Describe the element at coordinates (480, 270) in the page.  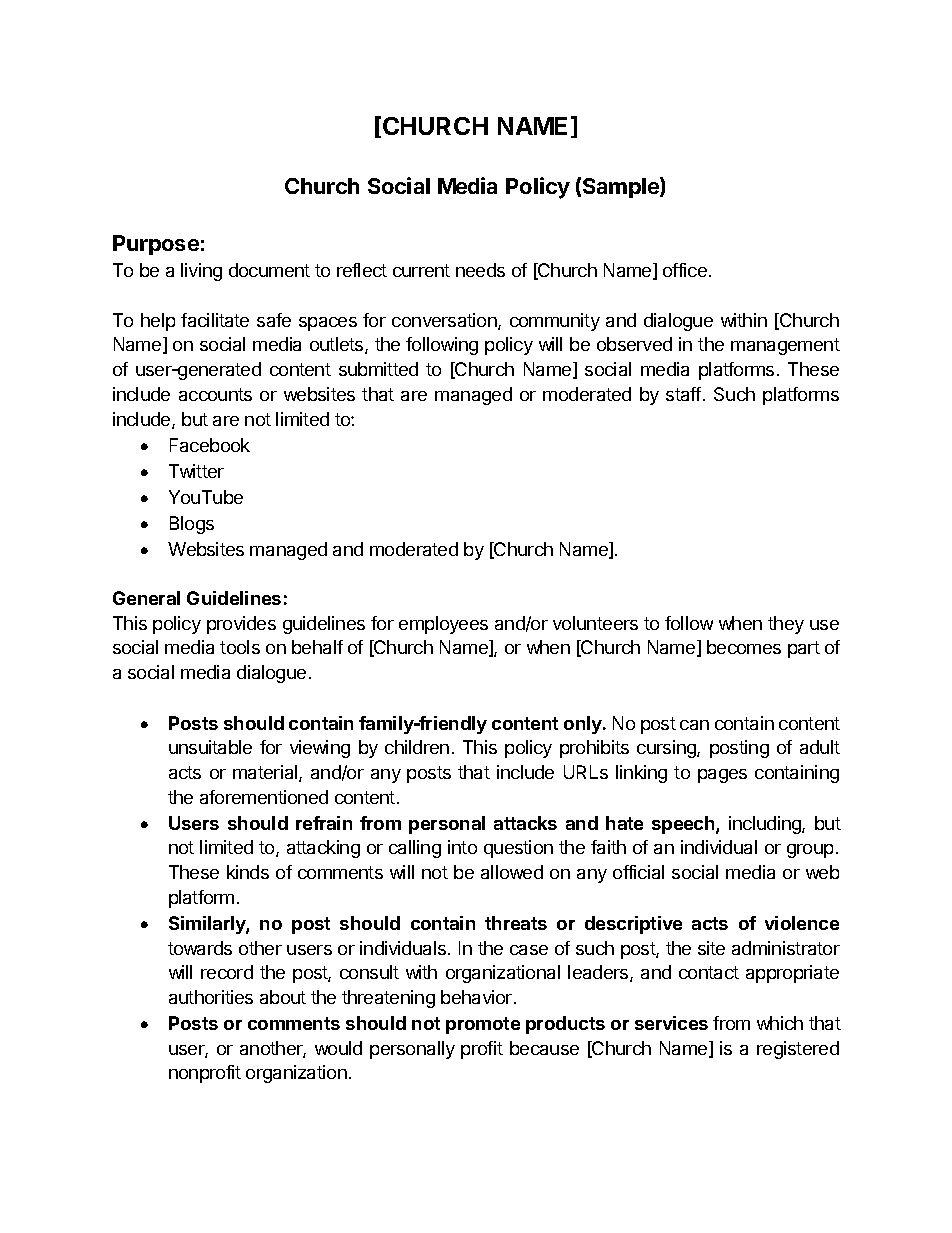
I see `needs` at that location.
